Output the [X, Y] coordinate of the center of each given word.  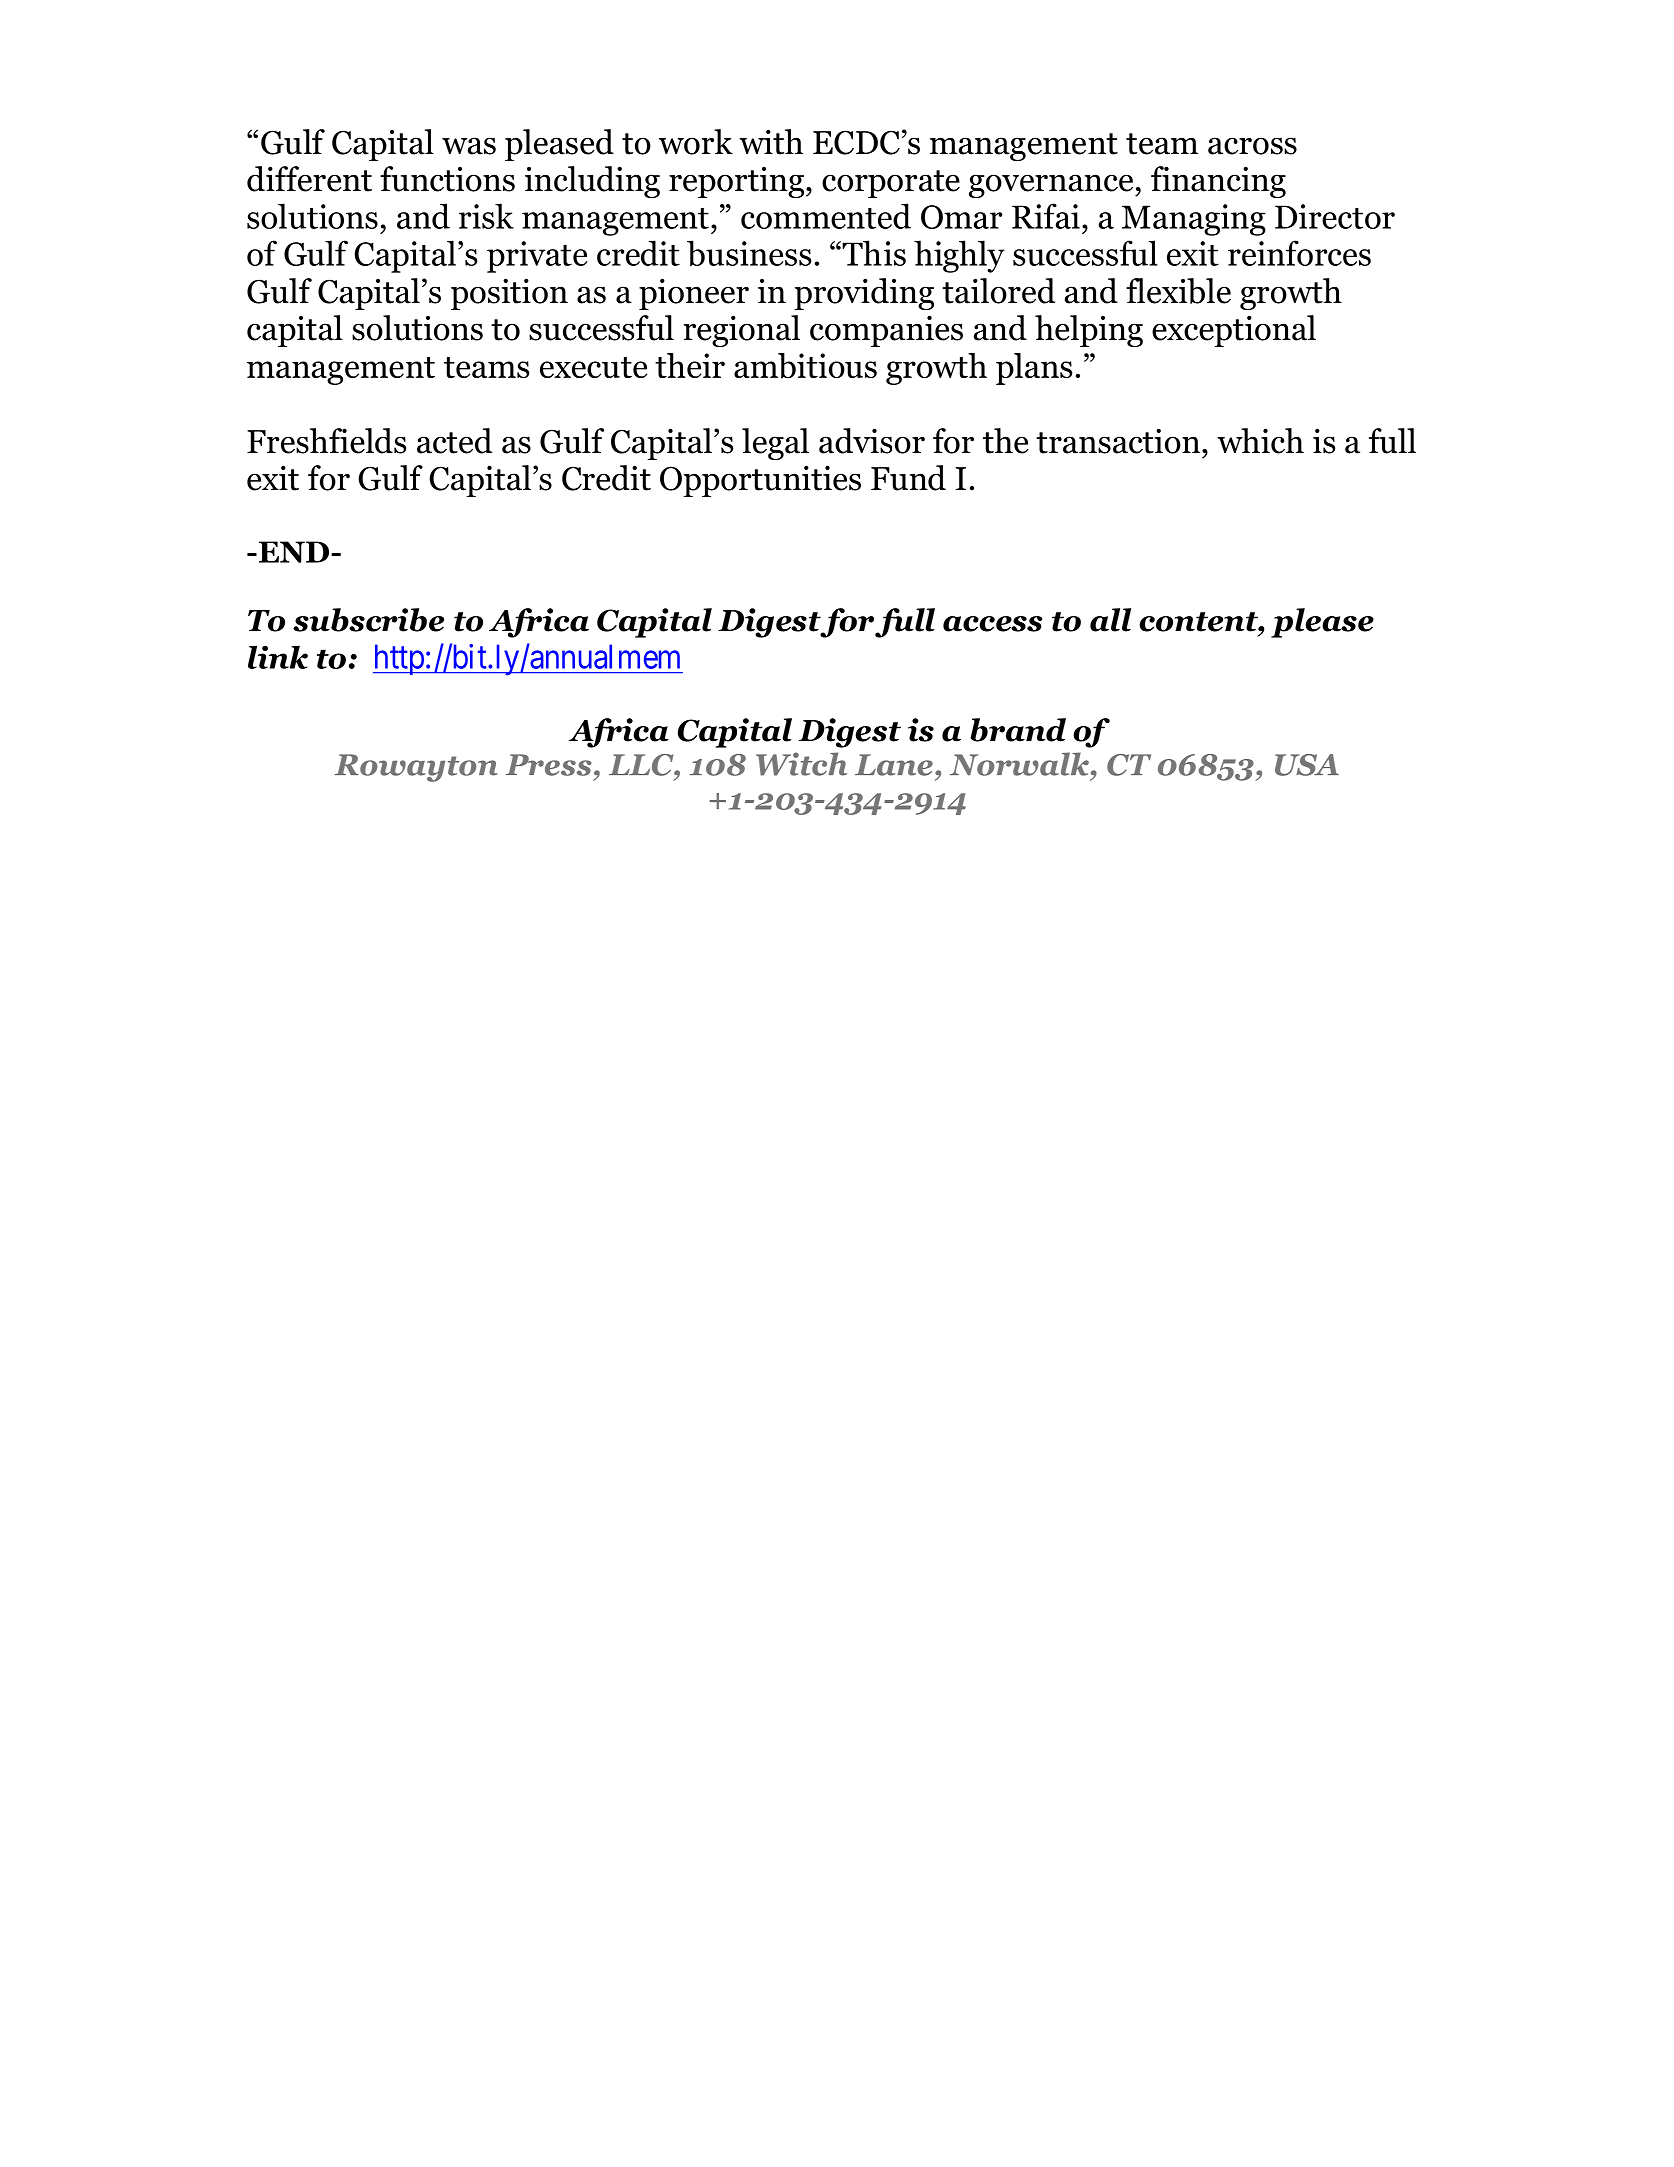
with [771, 142]
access [992, 624]
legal [775, 444]
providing [864, 294]
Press [549, 765]
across [1252, 146]
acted [454, 441]
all [1110, 620]
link [278, 657]
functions [447, 179]
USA [1307, 765]
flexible [1178, 291]
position [509, 294]
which [1260, 441]
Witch [801, 764]
